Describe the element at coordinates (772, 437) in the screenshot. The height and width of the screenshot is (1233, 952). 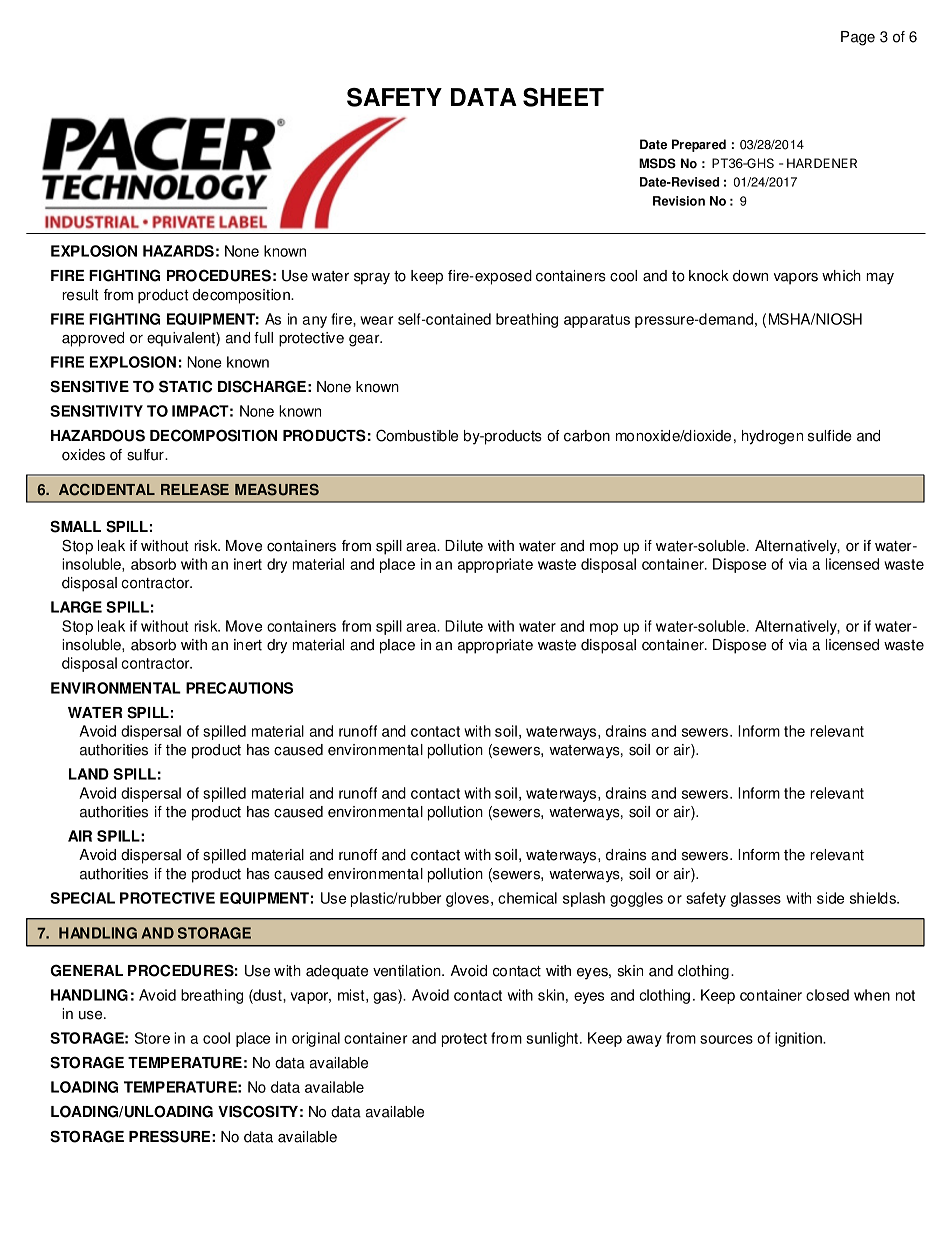
I see `hydrogen` at that location.
